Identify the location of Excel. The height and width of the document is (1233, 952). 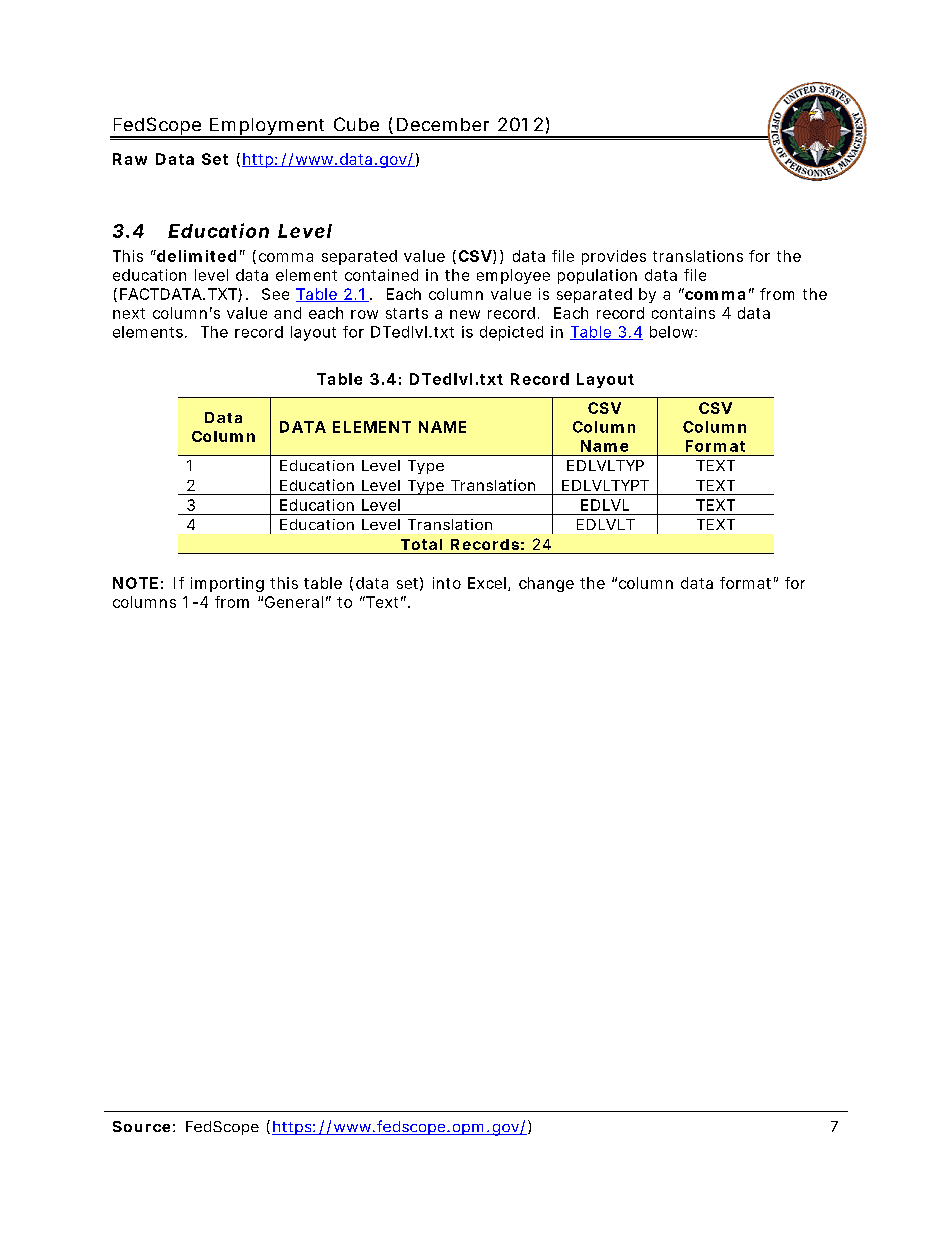
(487, 583).
